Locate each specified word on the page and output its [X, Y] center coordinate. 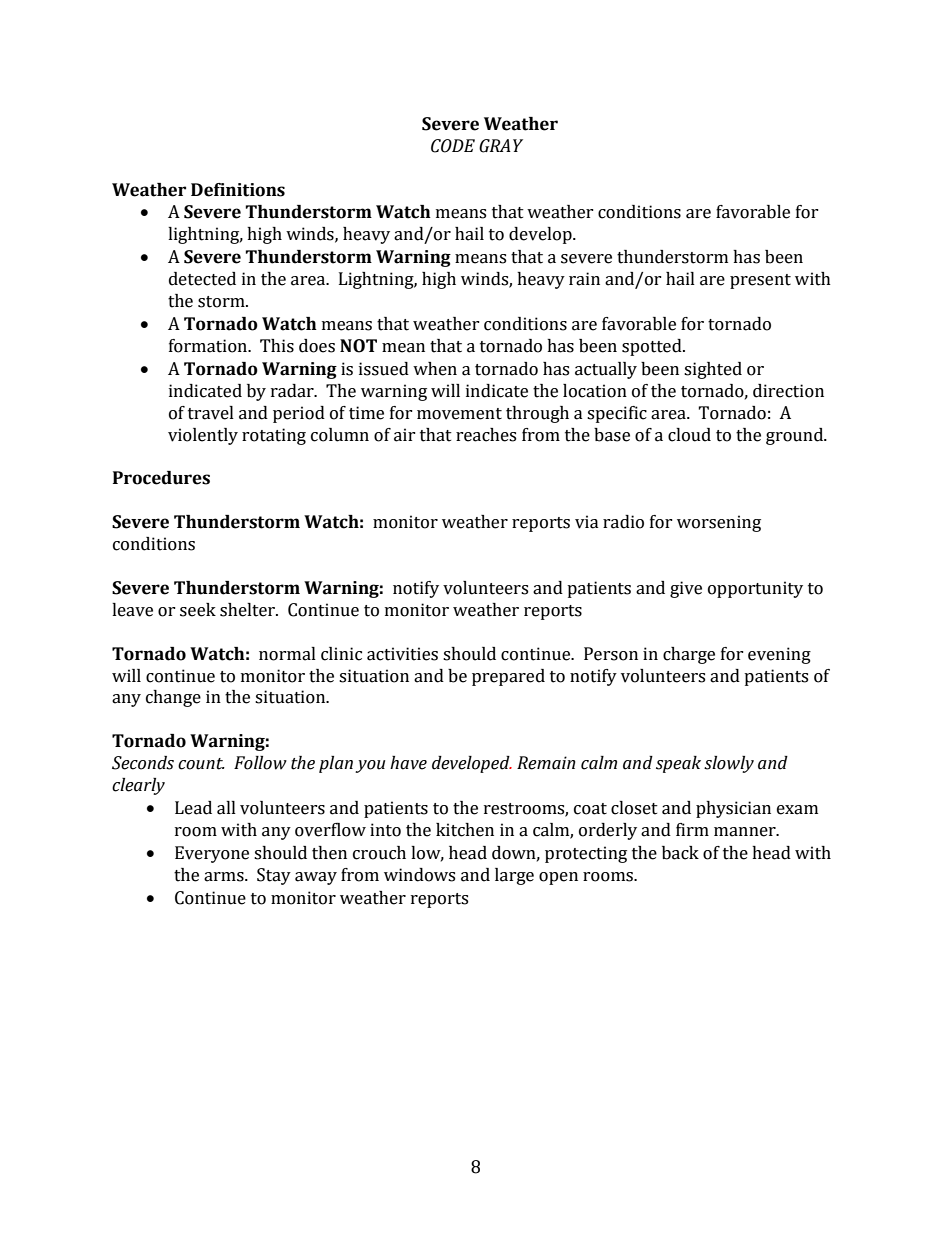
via [587, 522]
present [760, 281]
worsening [719, 523]
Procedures [161, 478]
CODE [453, 146]
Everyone [212, 854]
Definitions [238, 190]
